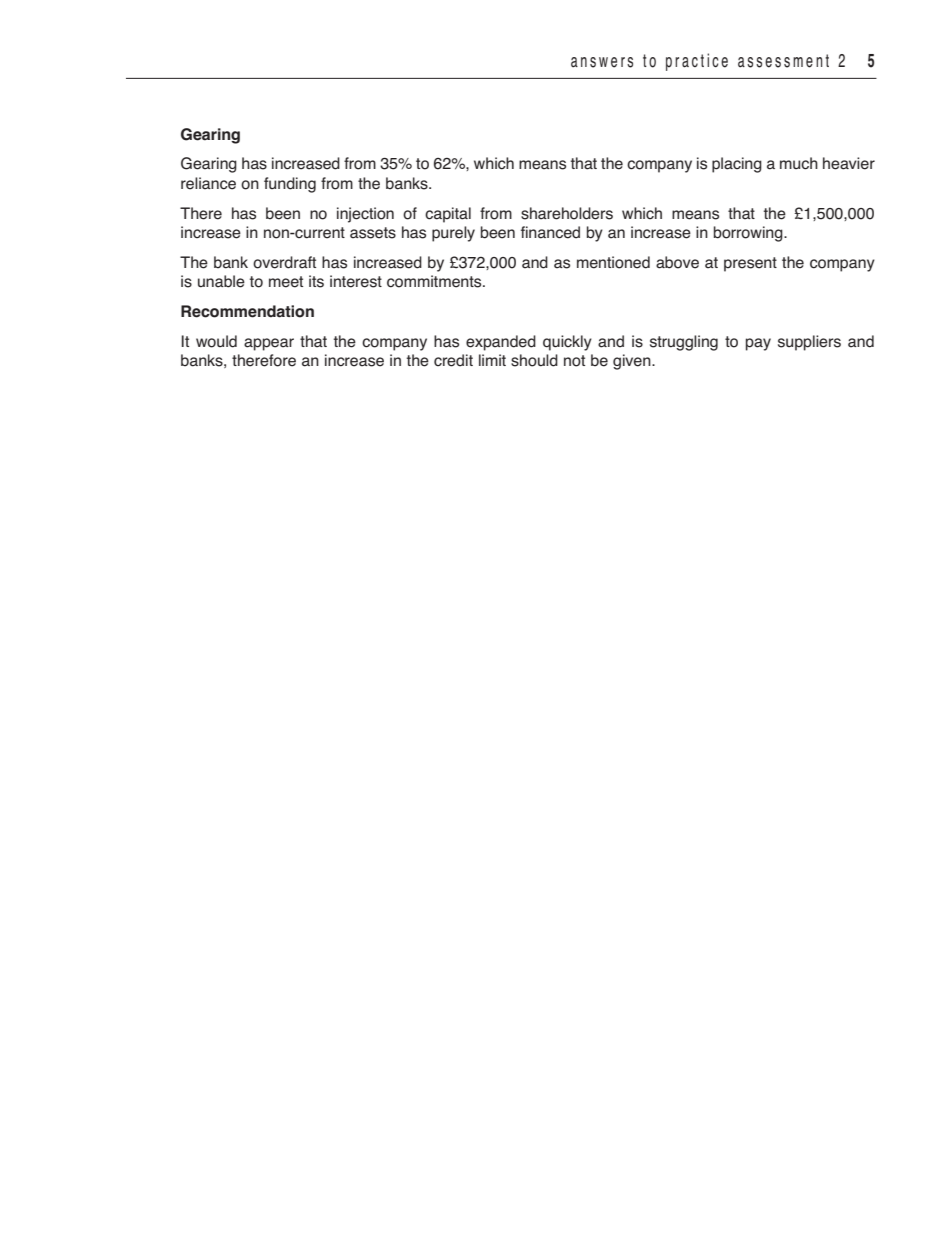 This page has height=1240, width=952. I want to click on funding, so click(290, 185).
